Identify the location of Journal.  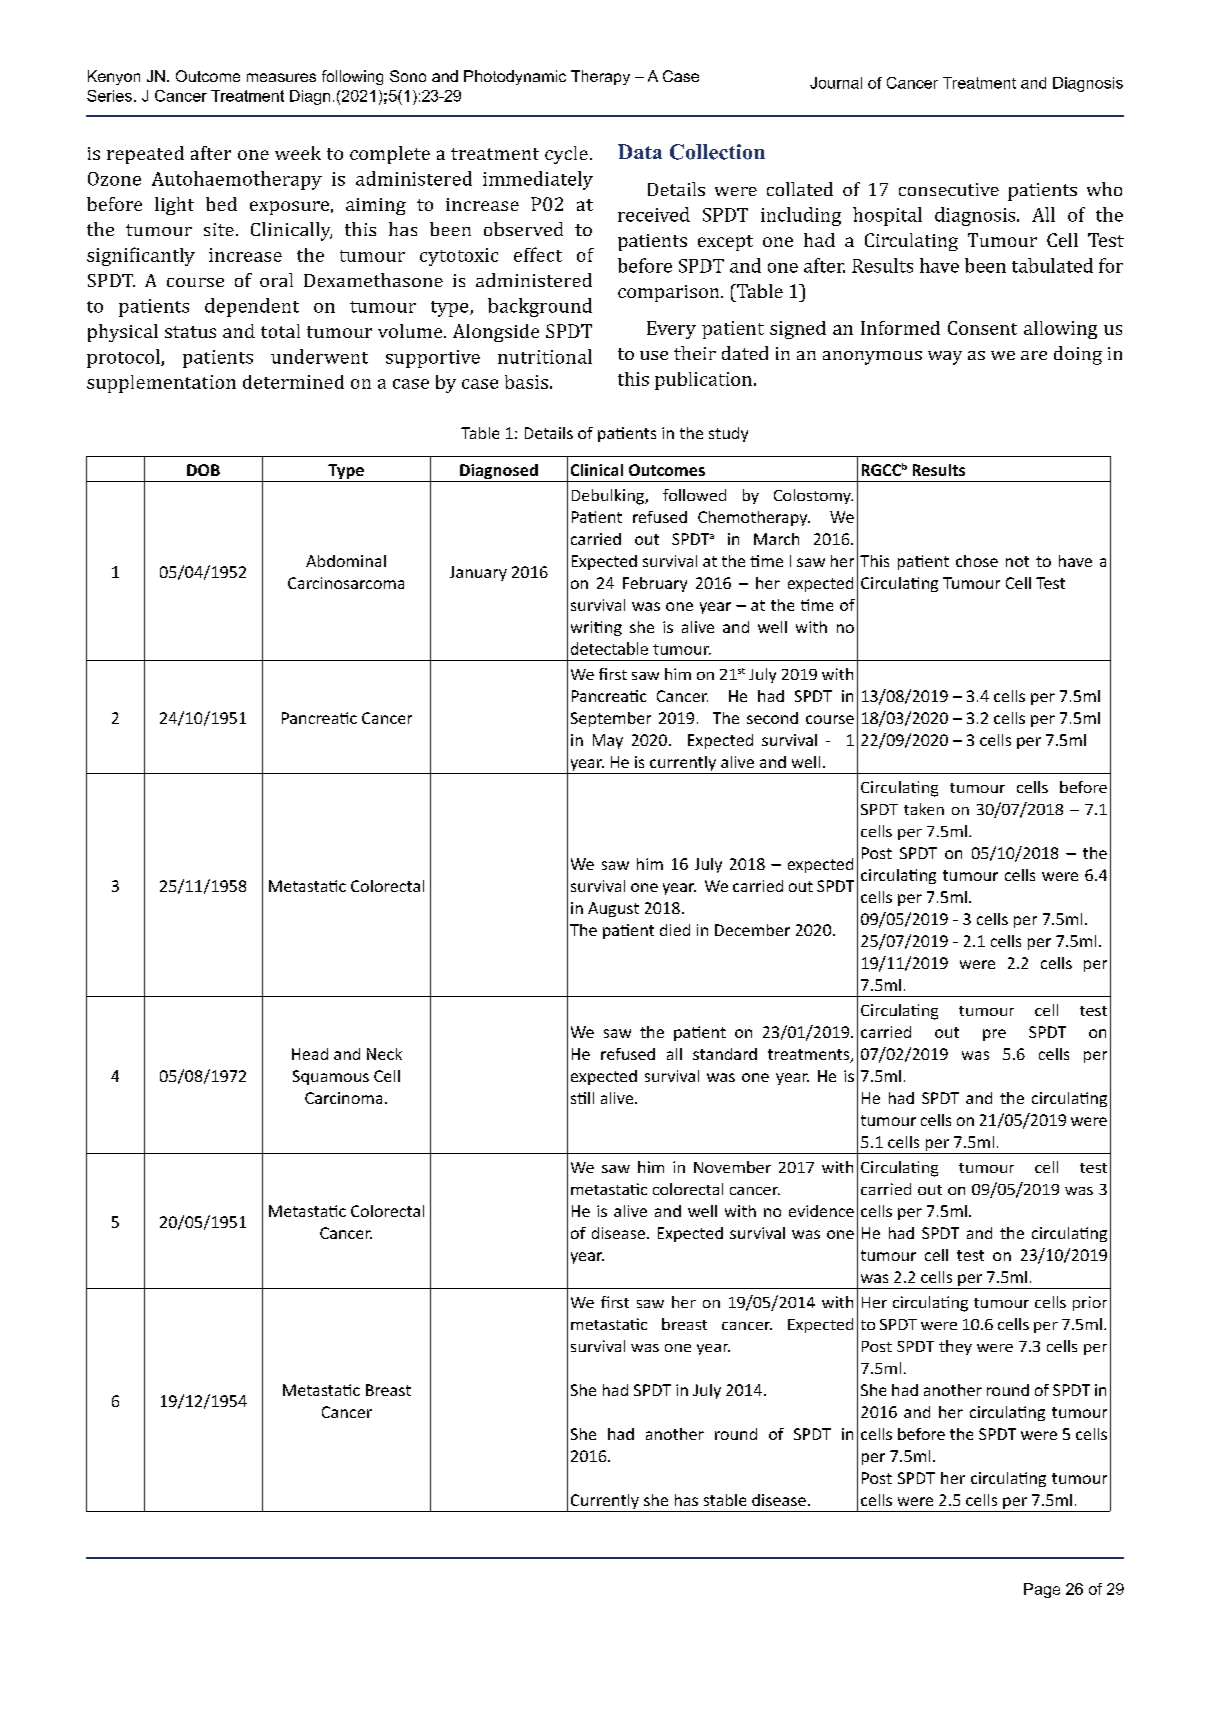
(836, 83).
